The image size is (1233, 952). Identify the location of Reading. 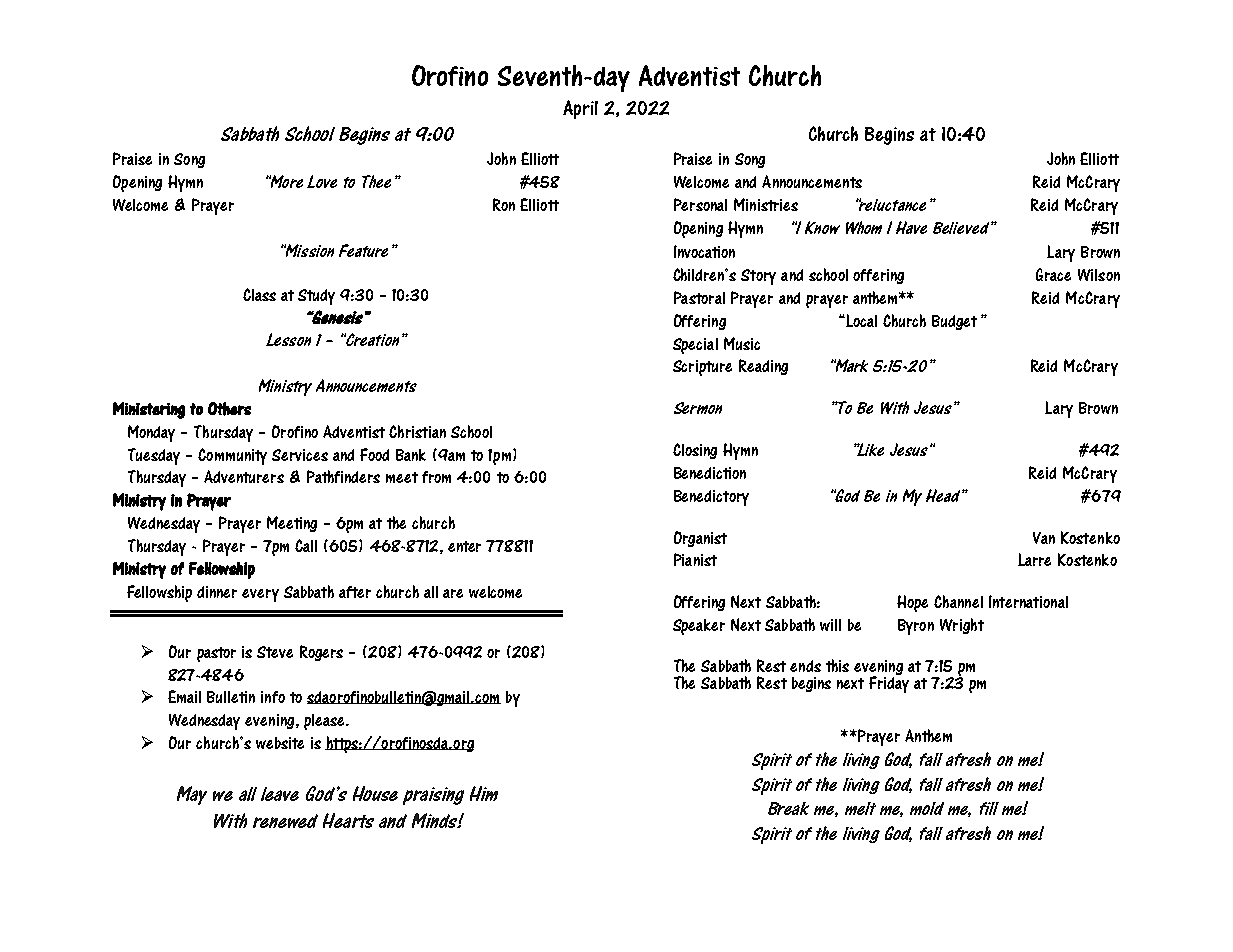
(763, 367).
